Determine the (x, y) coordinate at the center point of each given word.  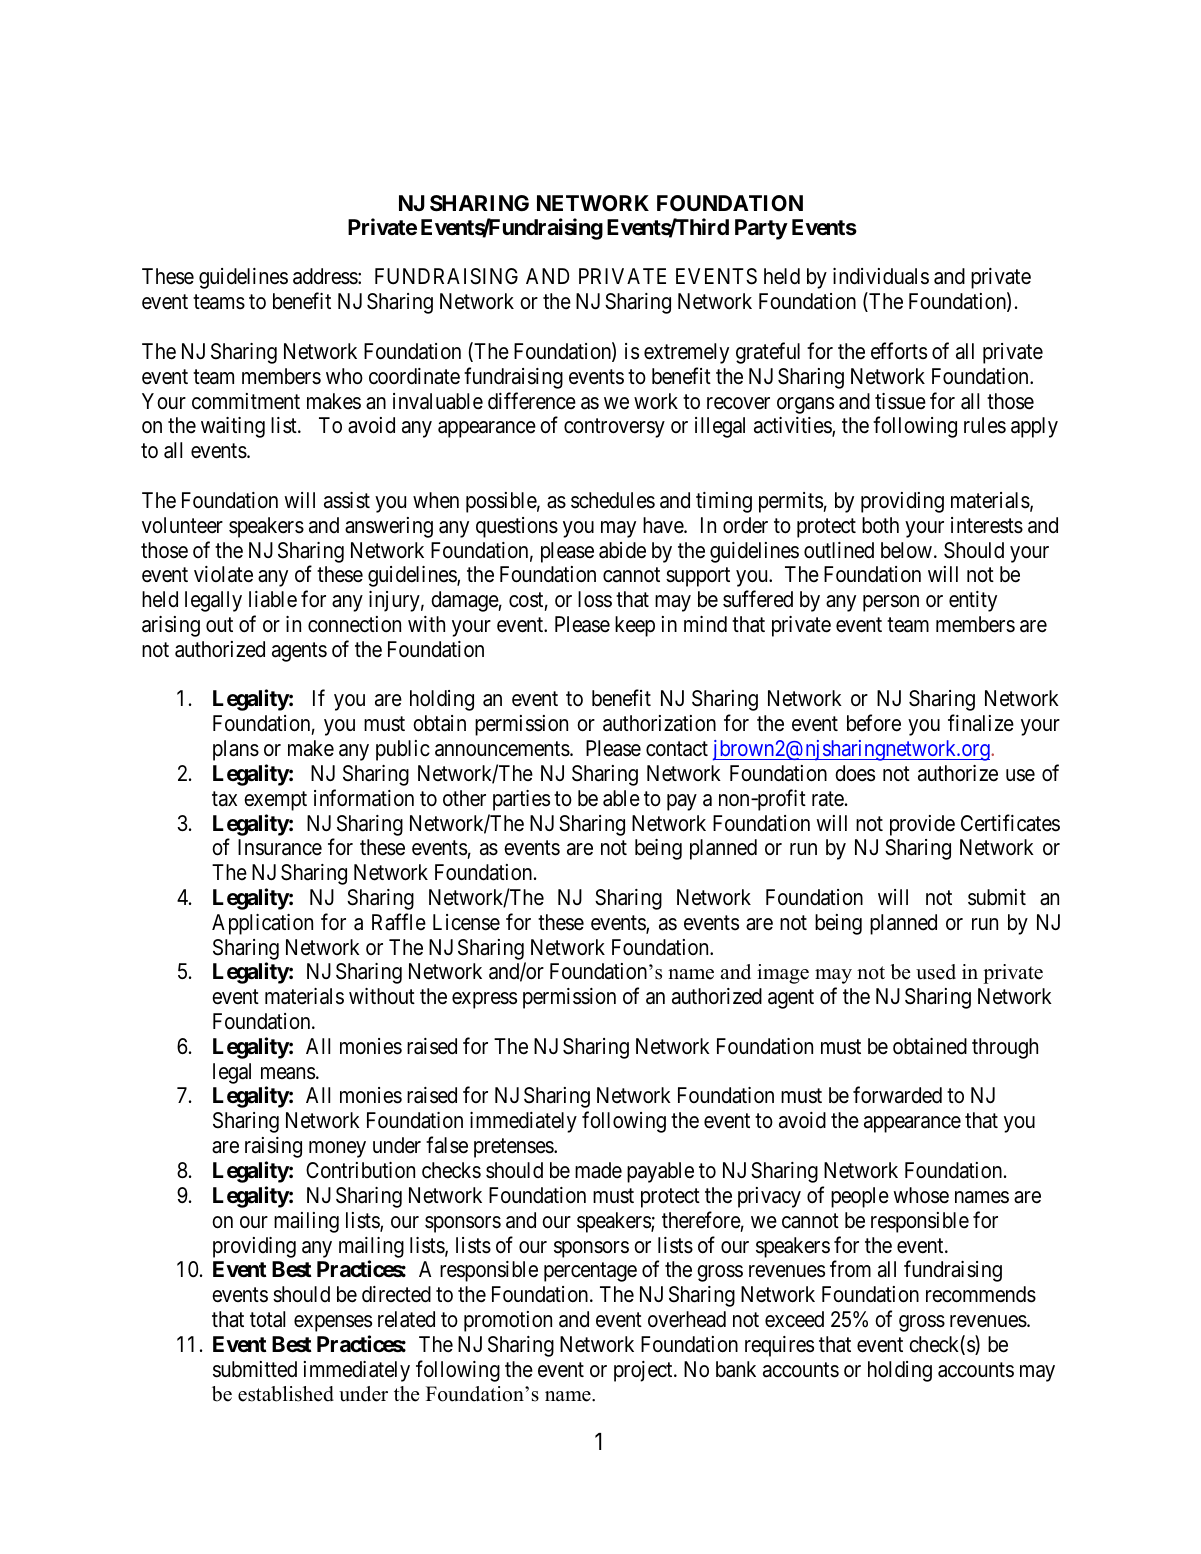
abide (622, 550)
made (598, 1170)
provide (922, 825)
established (286, 1394)
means (288, 1073)
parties (521, 800)
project (644, 1371)
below (906, 550)
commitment (246, 401)
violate (223, 574)
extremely (686, 353)
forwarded (897, 1095)
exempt (275, 801)
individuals (881, 276)
